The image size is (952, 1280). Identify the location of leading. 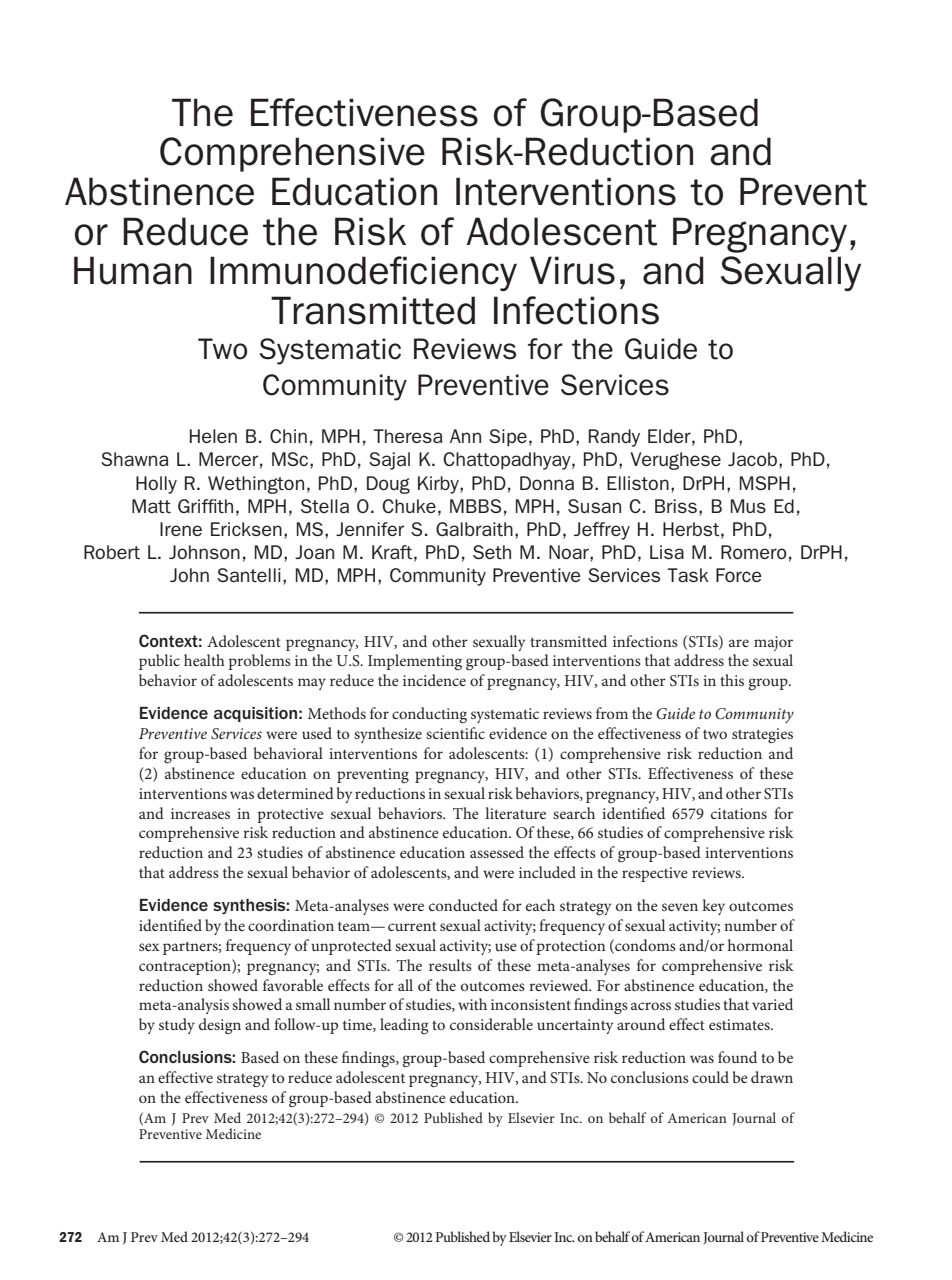
(404, 1026).
